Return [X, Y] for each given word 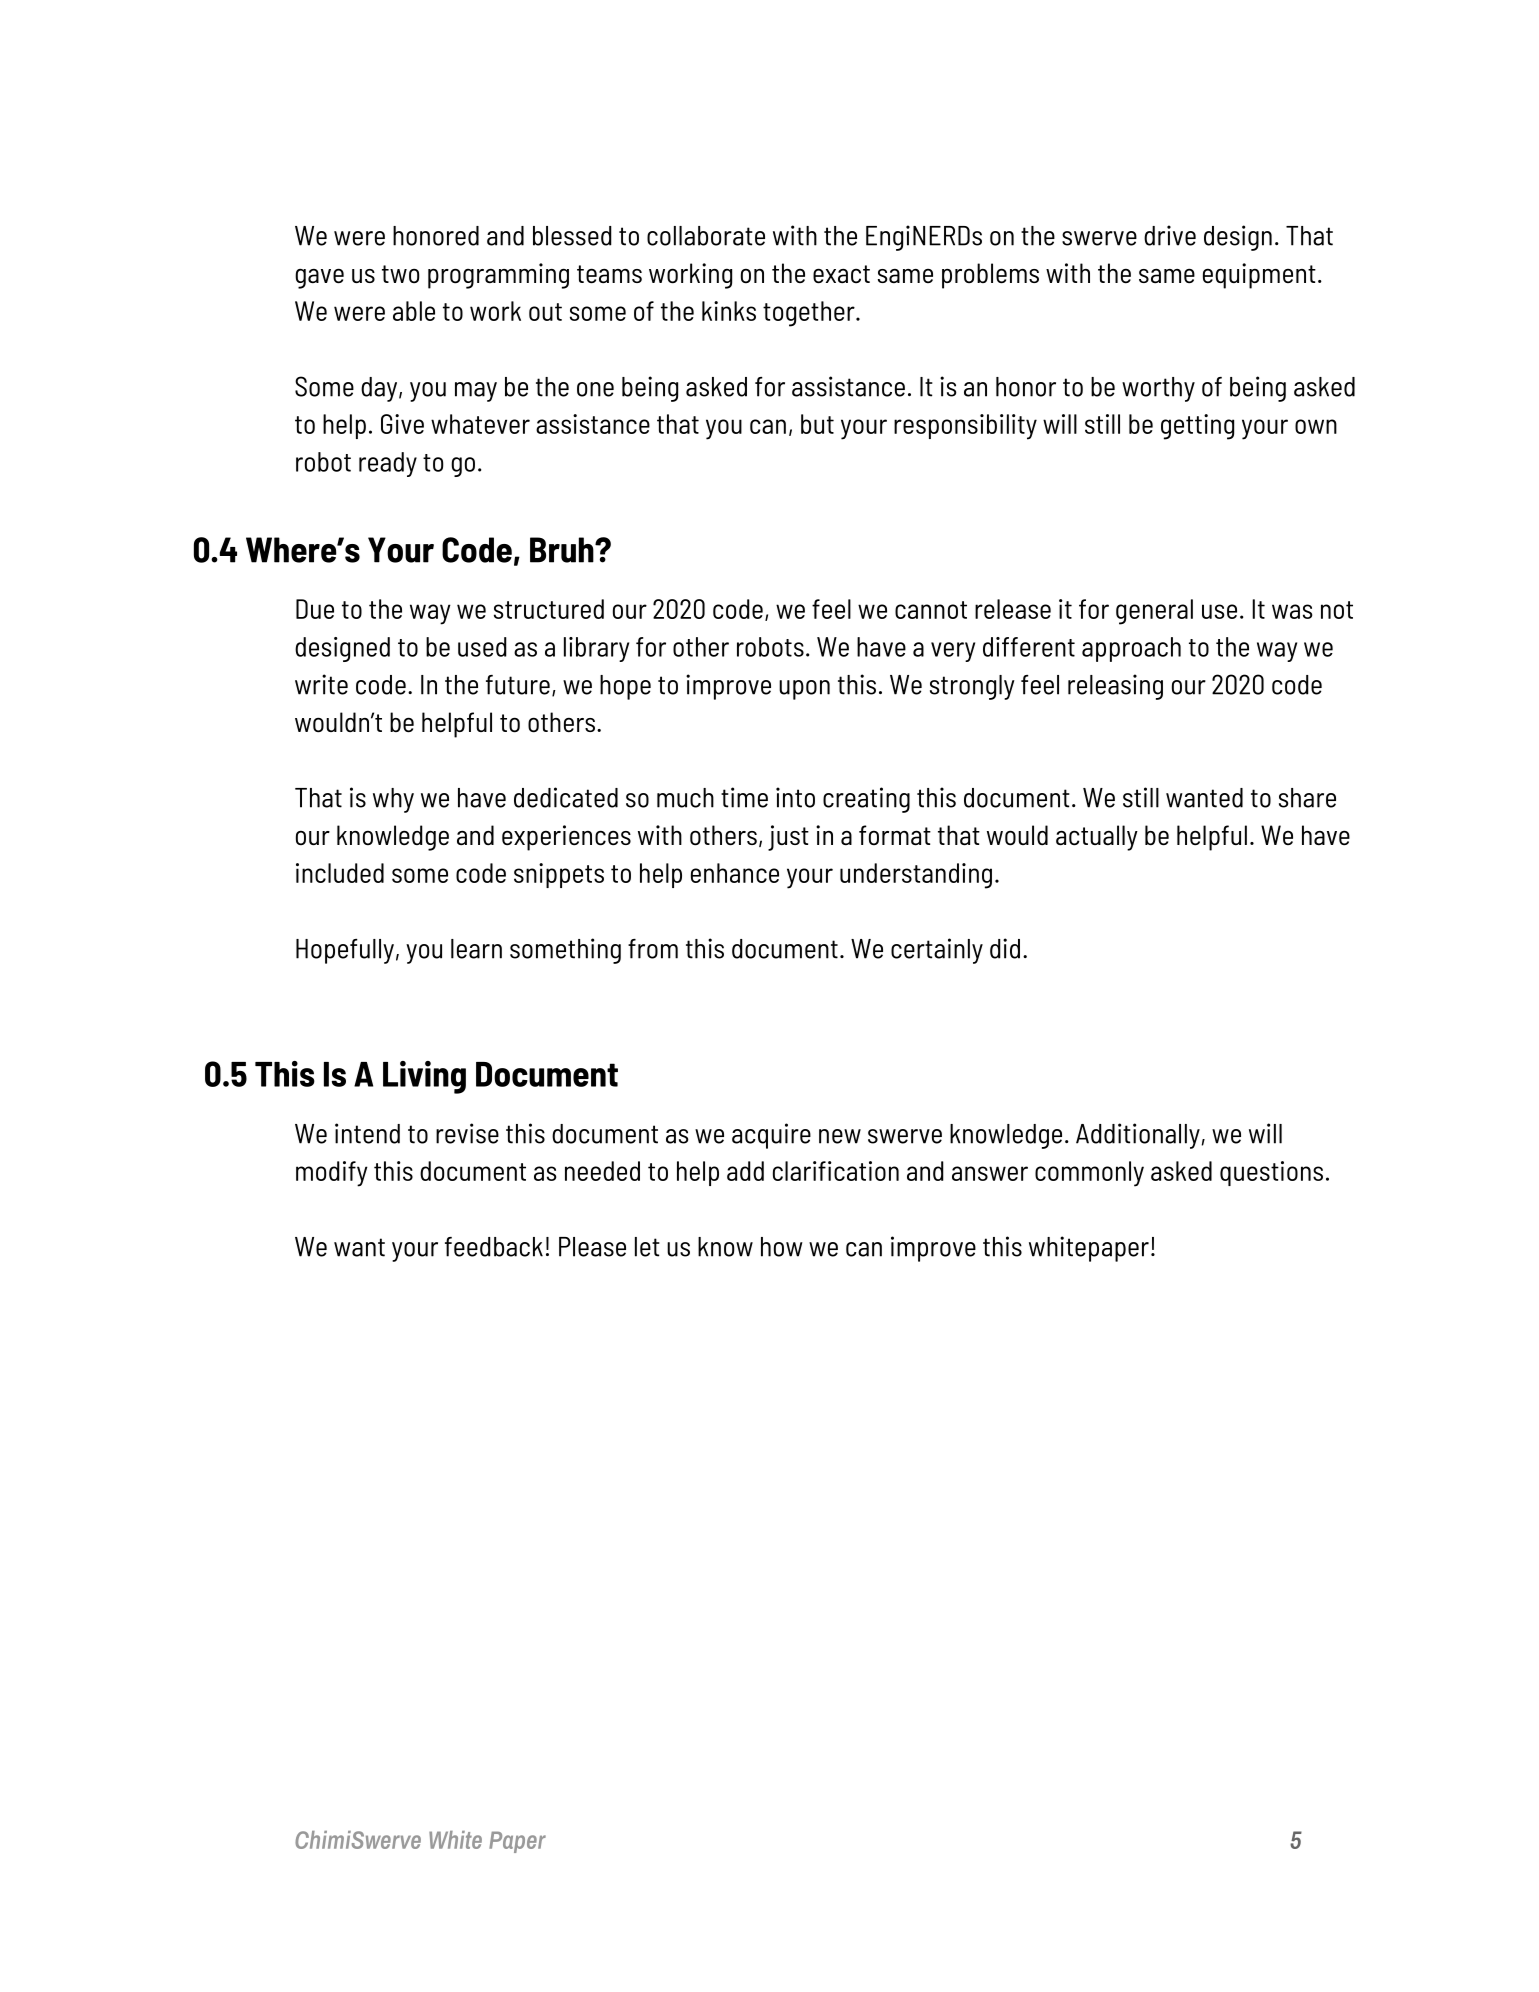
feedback [494, 1247]
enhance [735, 873]
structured [549, 609]
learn [476, 949]
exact [841, 274]
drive [1170, 235]
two [401, 274]
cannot [931, 610]
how [782, 1247]
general [1154, 612]
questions [1271, 1173]
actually [1097, 838]
